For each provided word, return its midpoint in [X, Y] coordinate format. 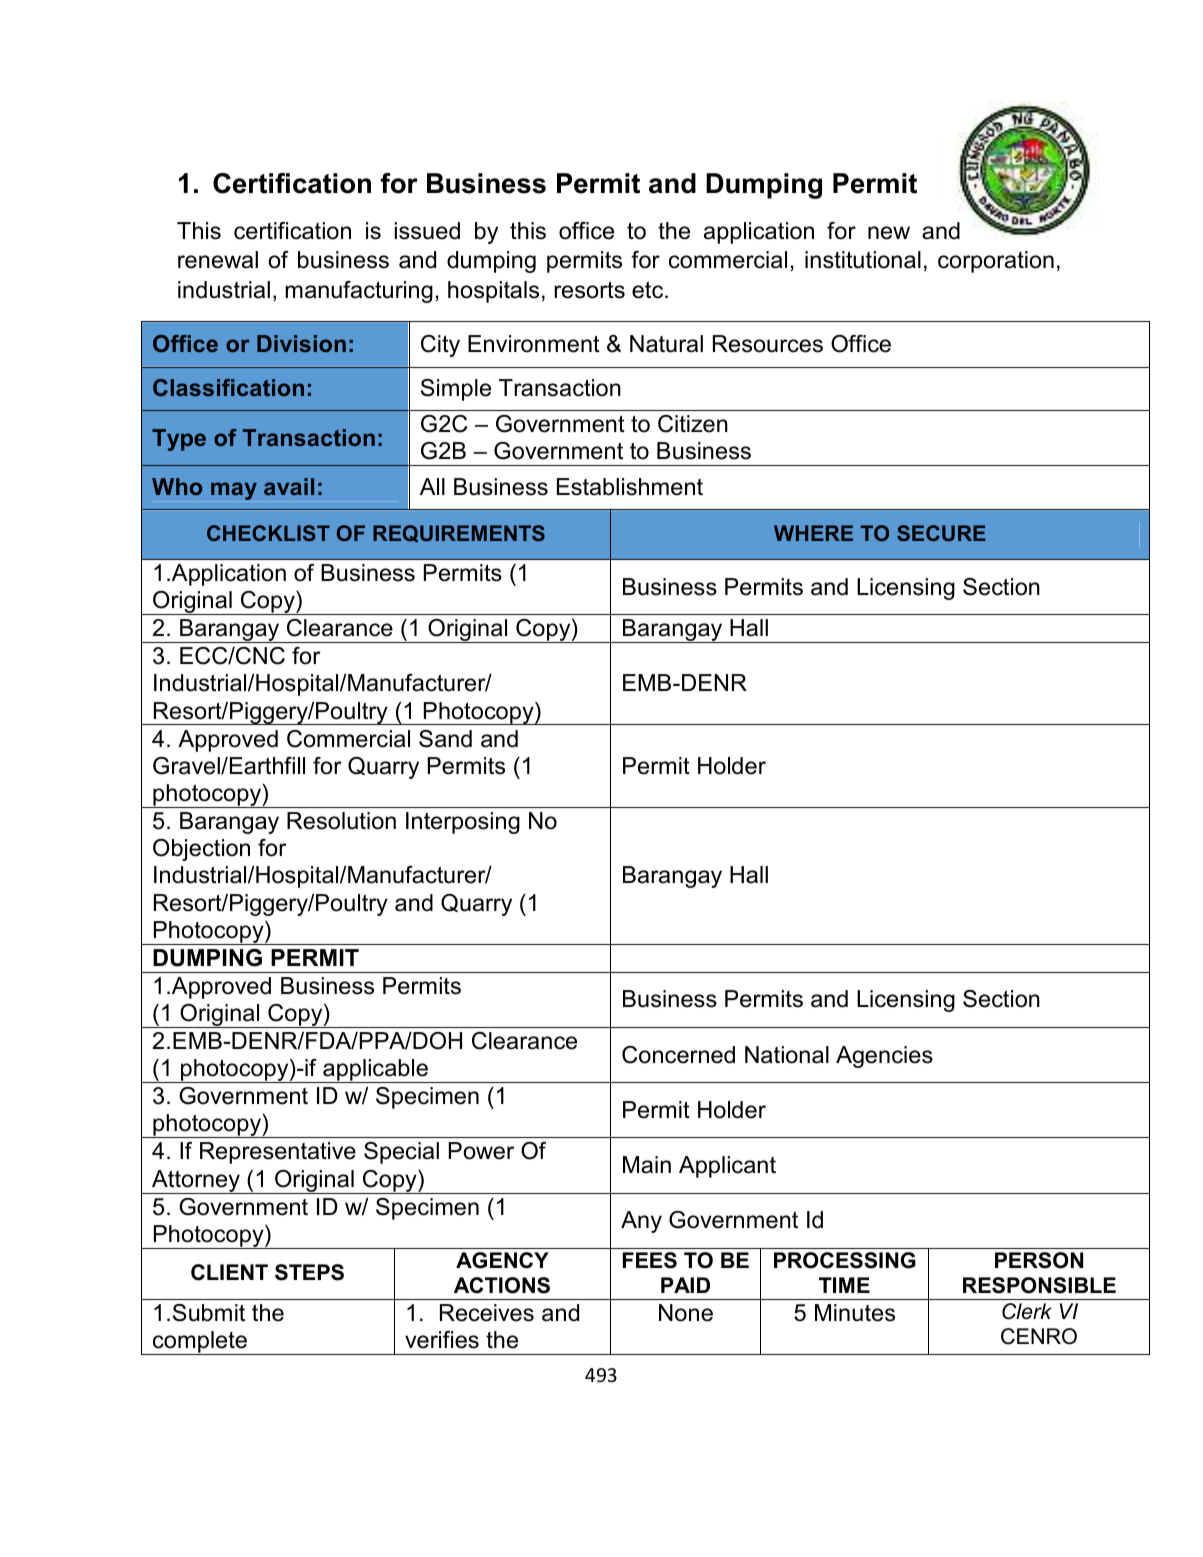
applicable [375, 1071]
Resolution [341, 821]
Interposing [463, 823]
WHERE [813, 533]
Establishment [630, 487]
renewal [218, 260]
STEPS [309, 1272]
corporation [996, 262]
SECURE [941, 533]
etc [649, 290]
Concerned [678, 1055]
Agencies [884, 1057]
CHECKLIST [268, 533]
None [686, 1313]
